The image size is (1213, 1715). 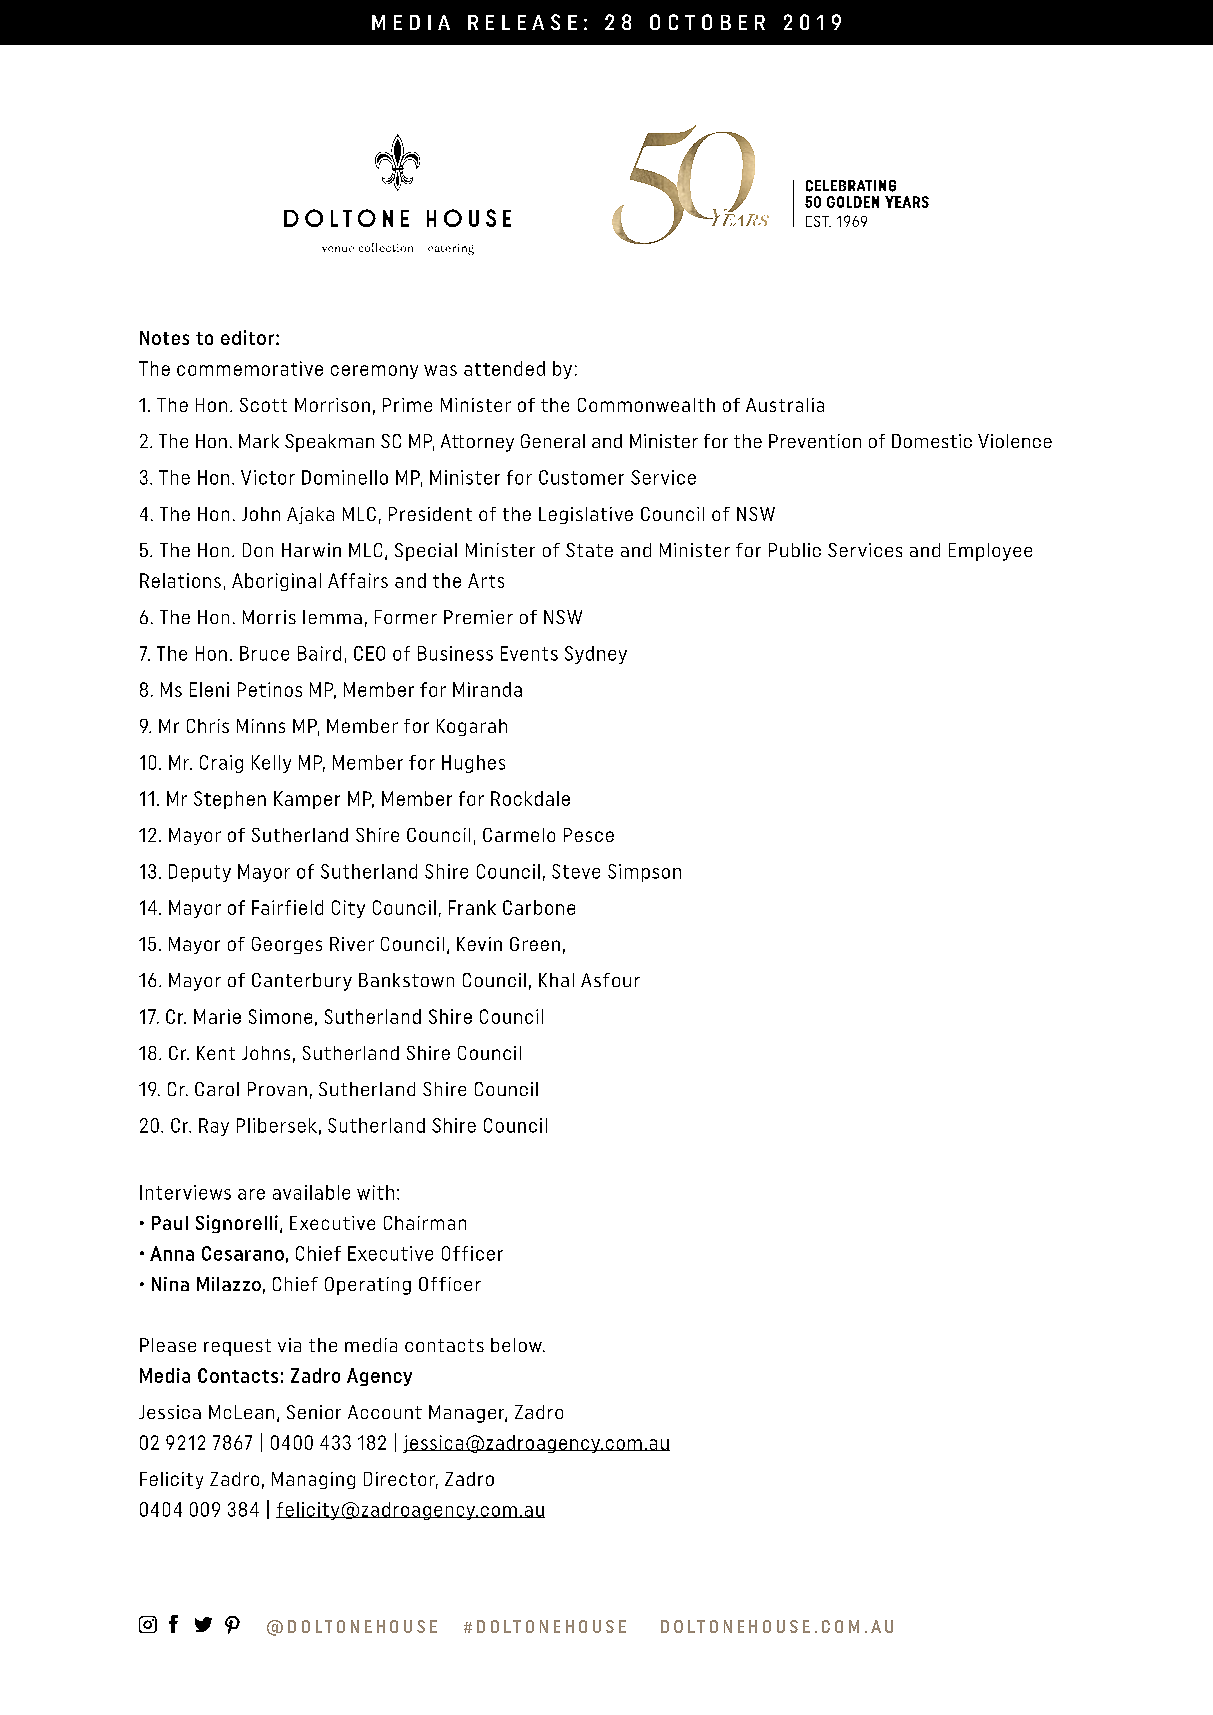 What do you see at coordinates (261, 726) in the page?
I see `Minns` at bounding box center [261, 726].
